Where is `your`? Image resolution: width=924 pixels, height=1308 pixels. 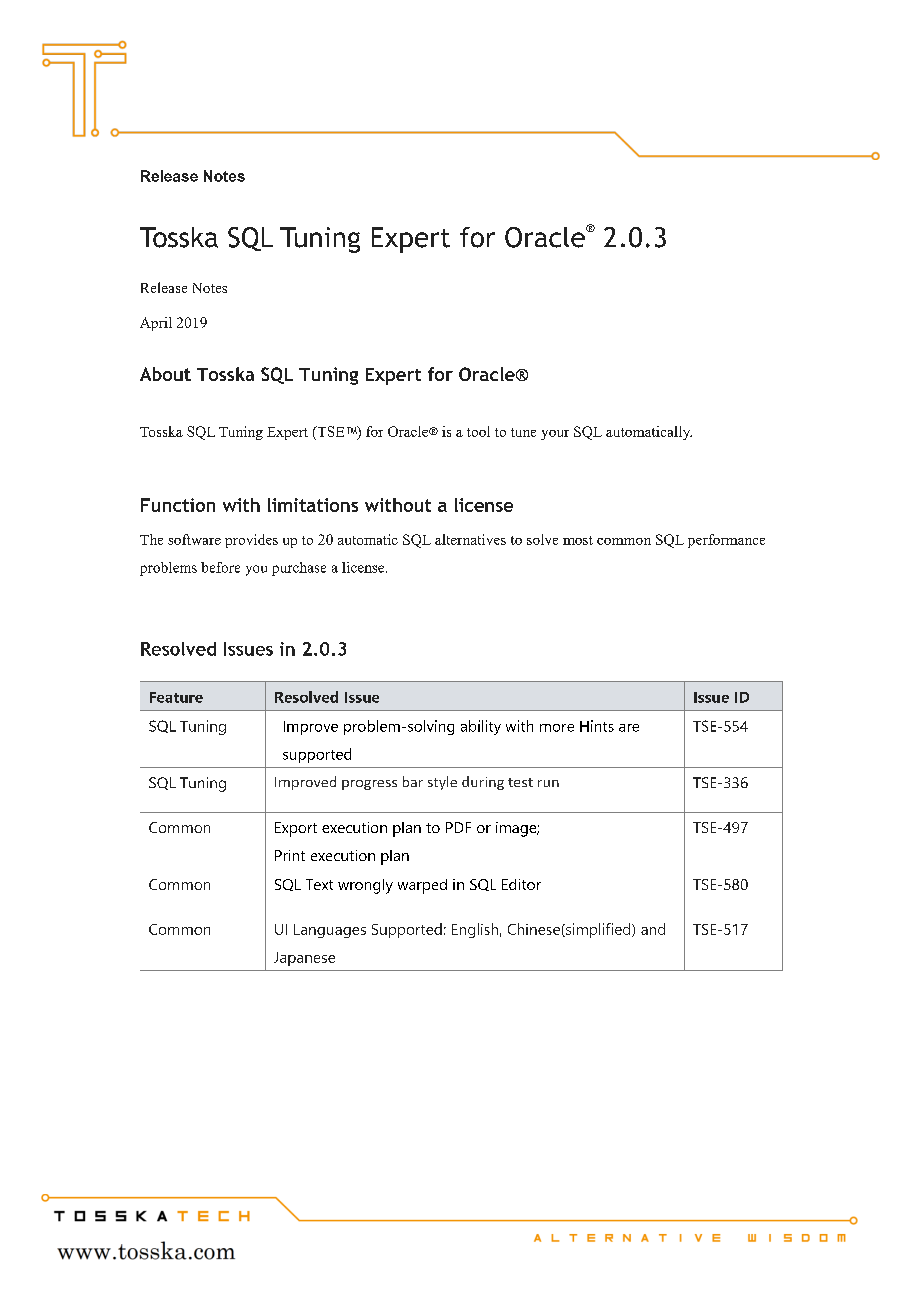 your is located at coordinates (555, 435).
